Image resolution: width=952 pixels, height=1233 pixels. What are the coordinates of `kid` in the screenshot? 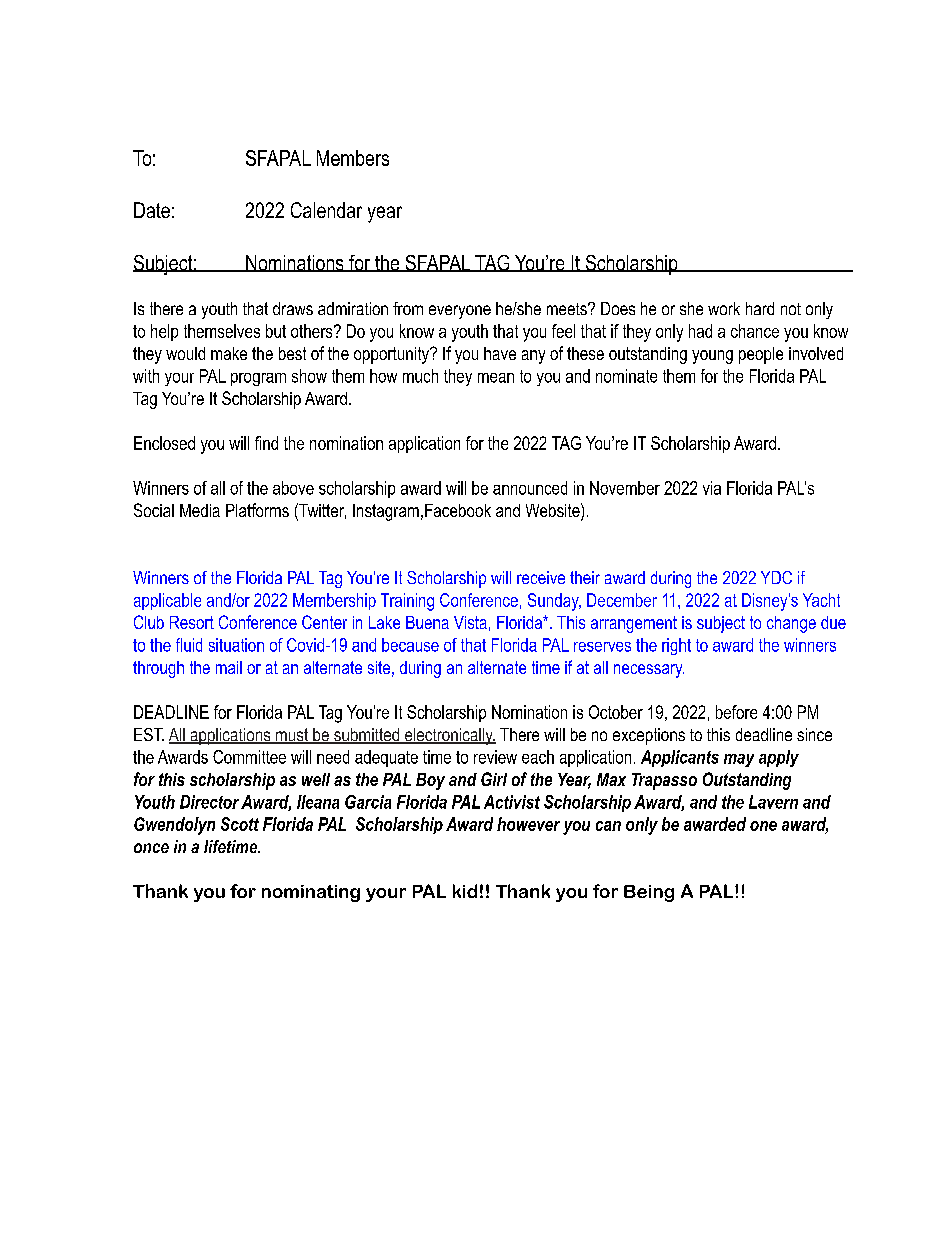 It's located at (465, 891).
